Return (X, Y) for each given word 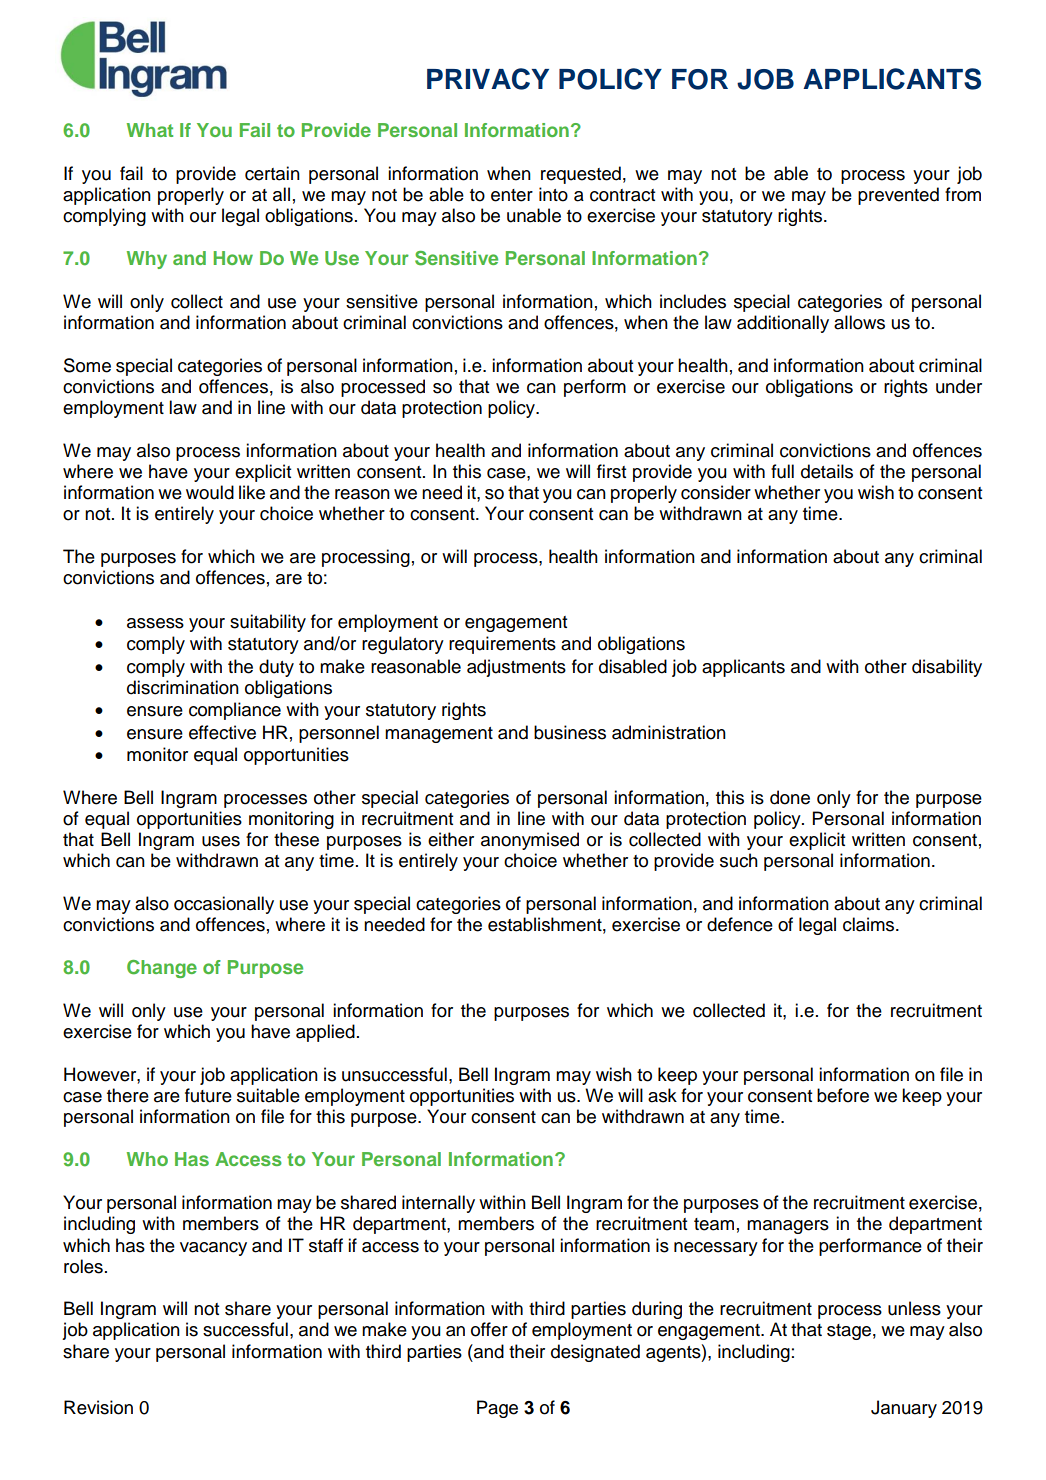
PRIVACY (488, 79)
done (790, 797)
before (843, 1095)
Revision (98, 1407)
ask (662, 1095)
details (827, 471)
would (210, 492)
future (208, 1095)
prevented (898, 196)
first (611, 471)
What (150, 130)
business (570, 732)
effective (222, 732)
